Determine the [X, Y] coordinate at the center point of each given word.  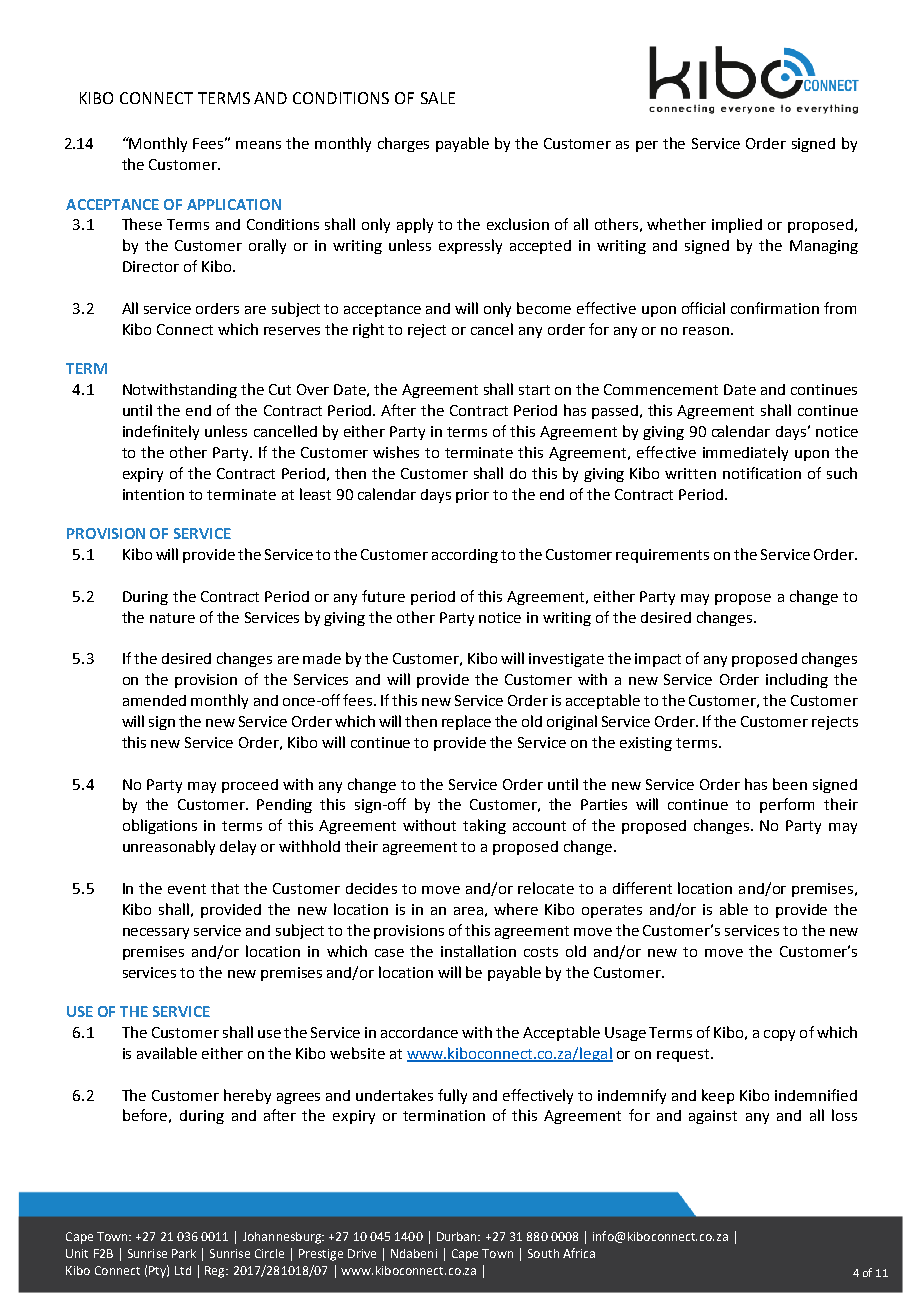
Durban [458, 1236]
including [797, 680]
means [258, 145]
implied [737, 225]
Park [184, 1253]
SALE [438, 98]
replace [466, 722]
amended [154, 700]
